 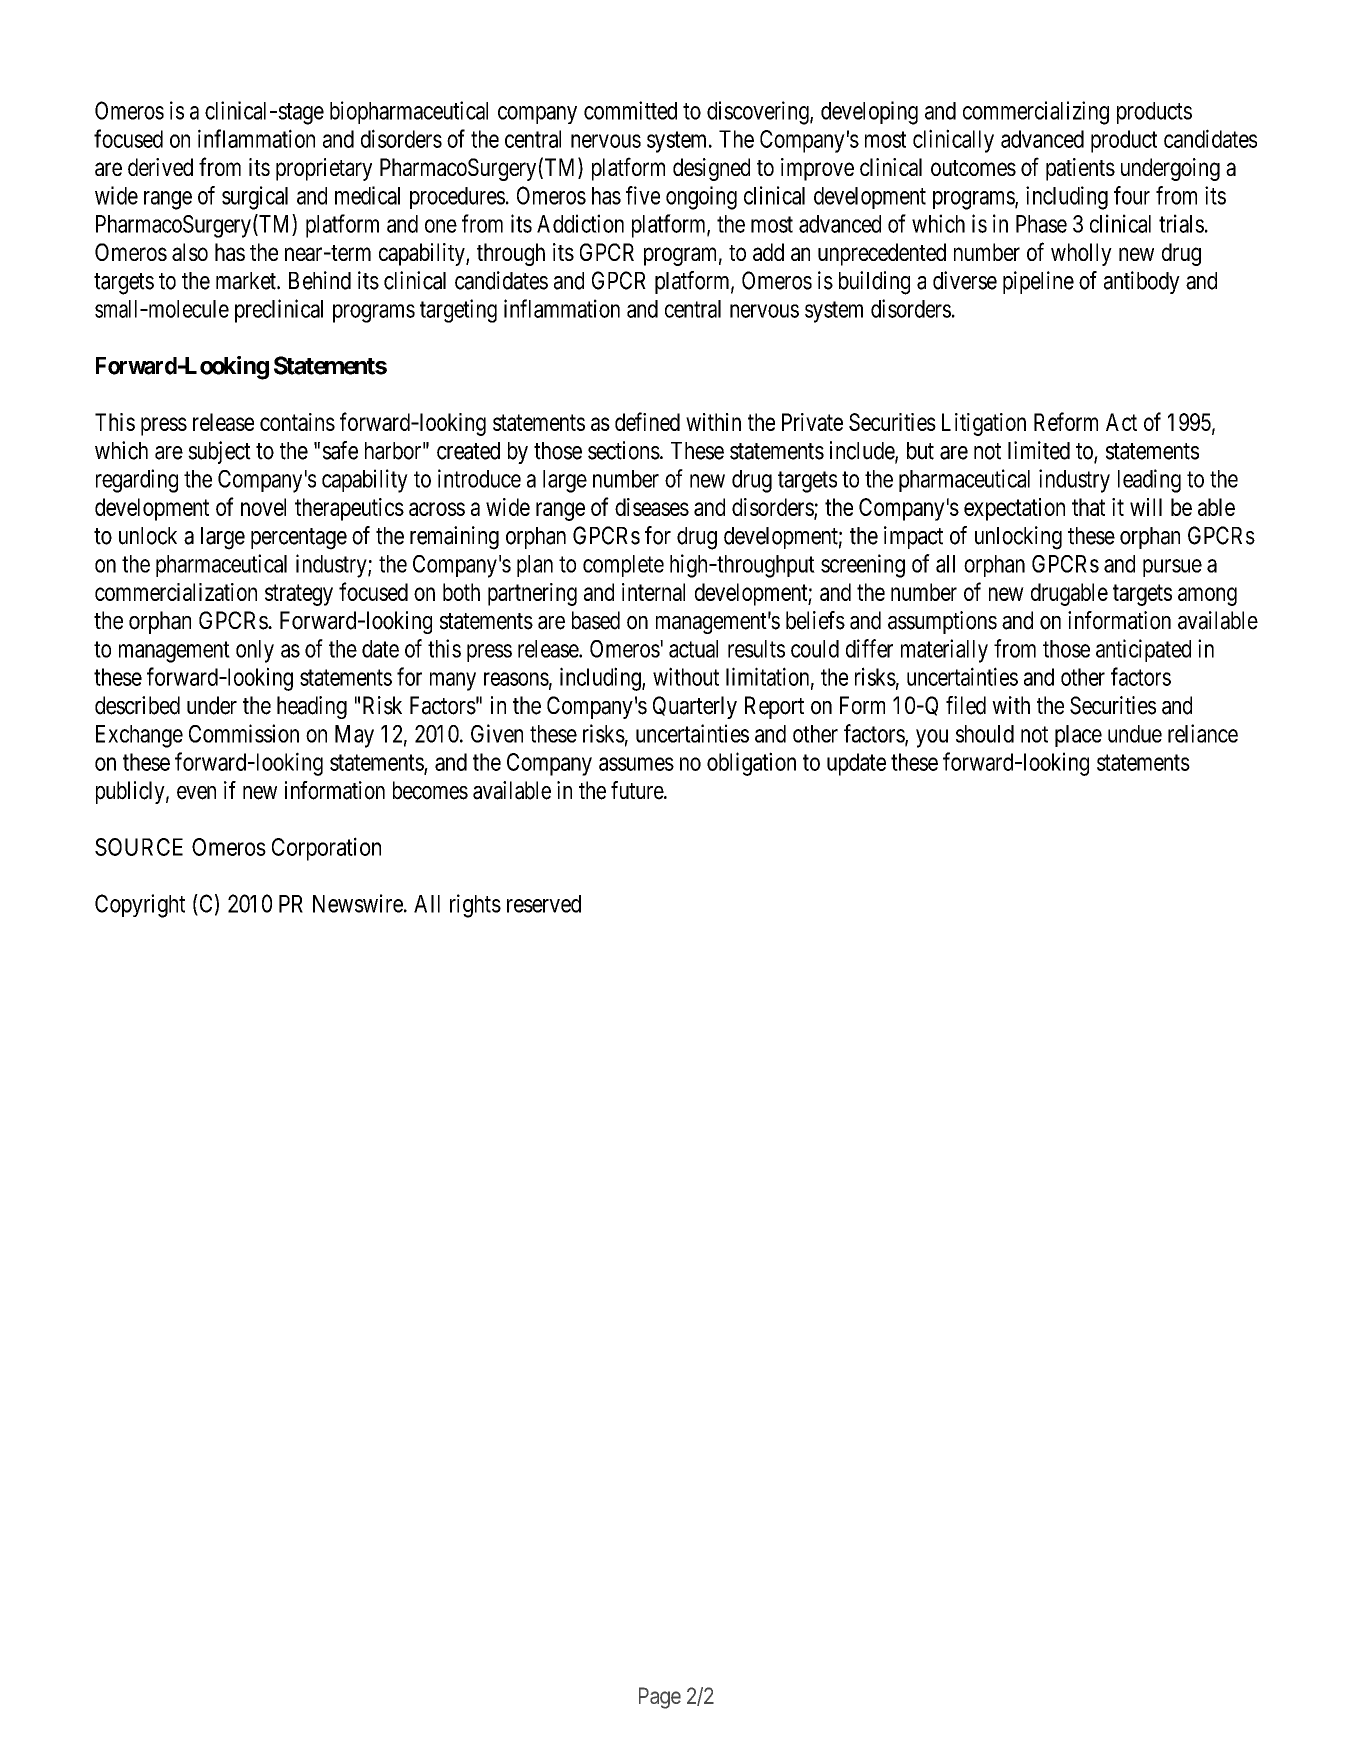 What do you see at coordinates (1135, 734) in the screenshot?
I see `undue` at bounding box center [1135, 734].
